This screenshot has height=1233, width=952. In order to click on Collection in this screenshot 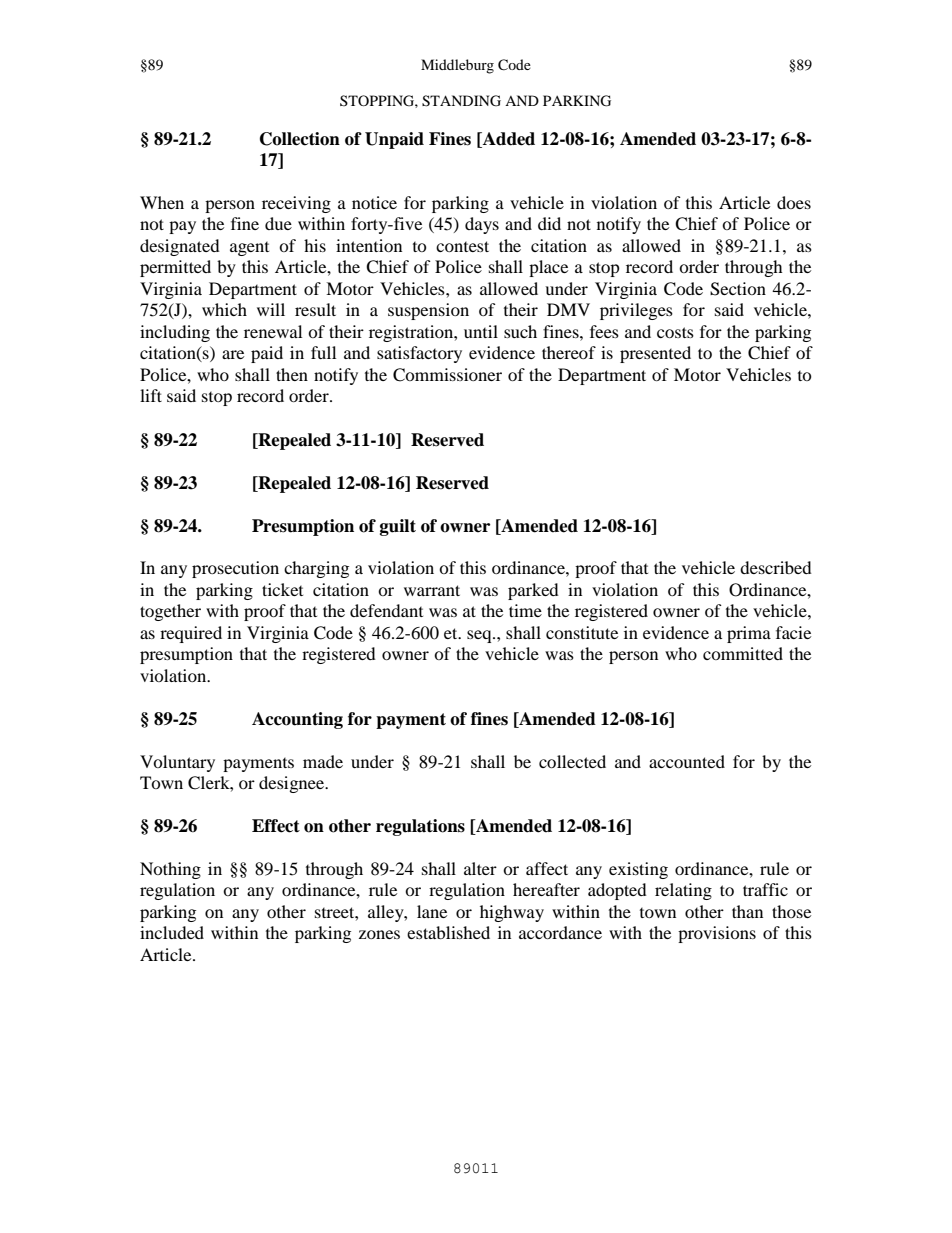, I will do `click(300, 139)`.
